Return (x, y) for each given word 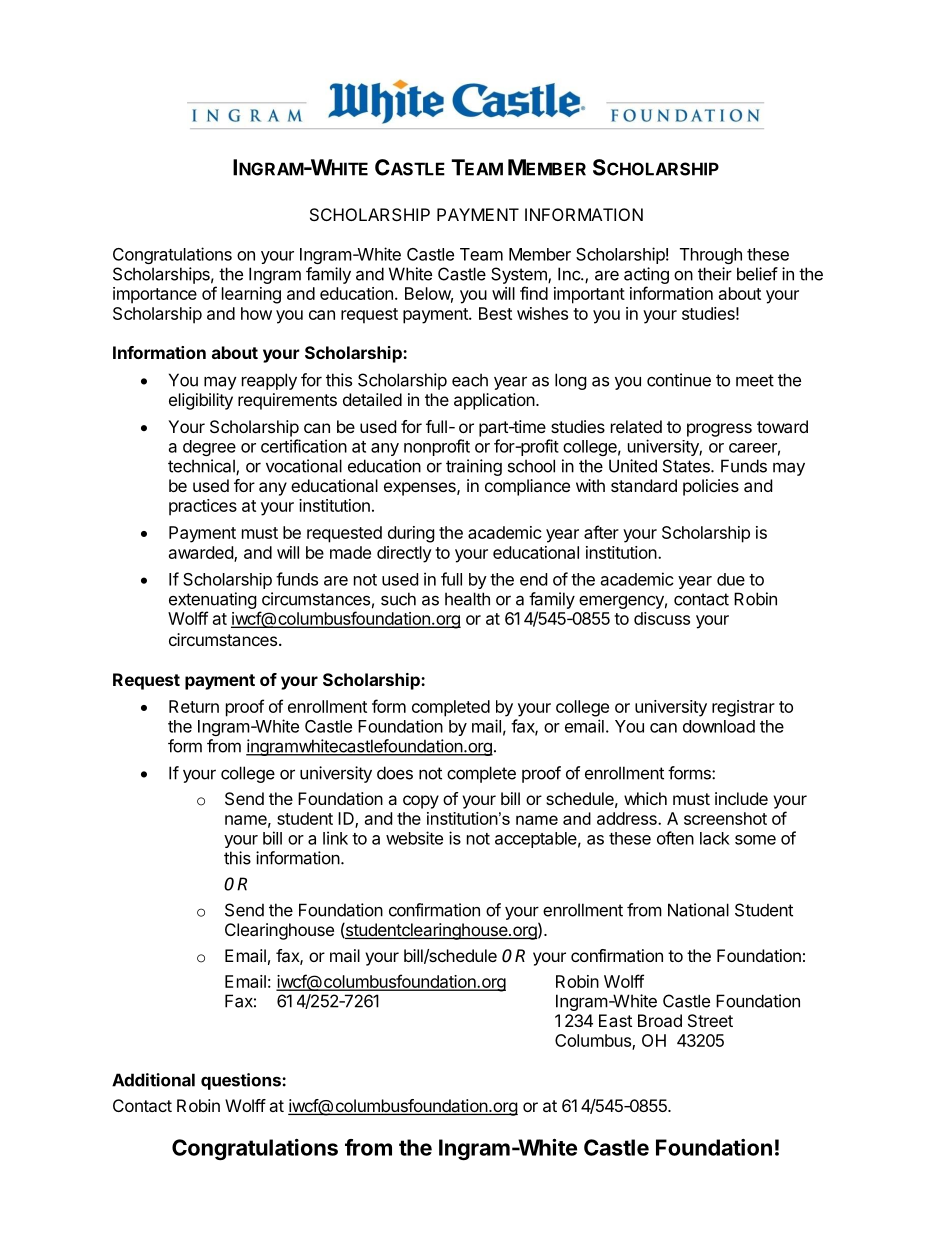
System (520, 275)
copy (421, 802)
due (731, 579)
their (715, 274)
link (335, 838)
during (411, 534)
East (615, 1020)
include (741, 798)
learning (251, 295)
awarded (202, 553)
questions (242, 1081)
